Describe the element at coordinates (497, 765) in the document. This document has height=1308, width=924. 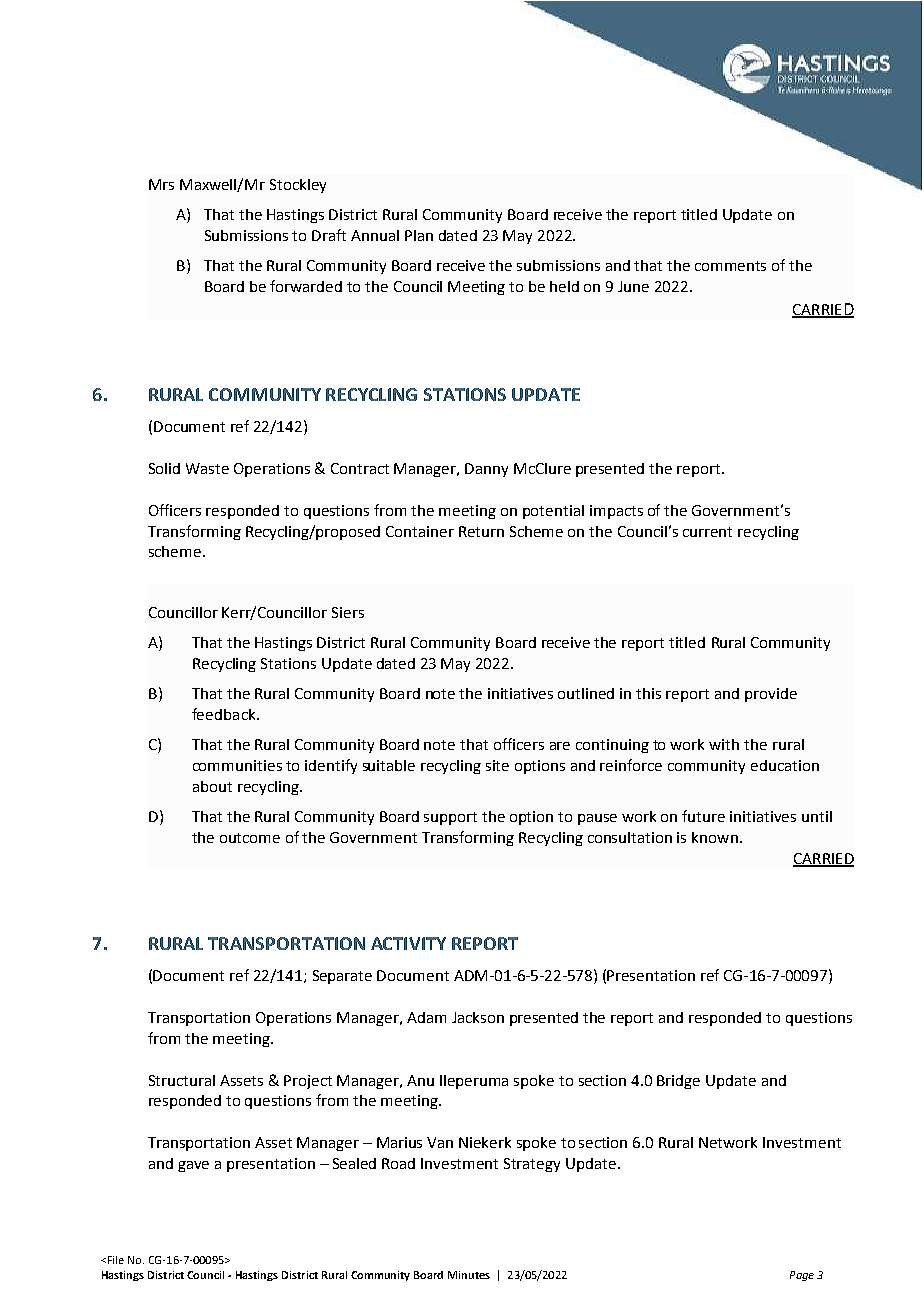
I see `site` at that location.
